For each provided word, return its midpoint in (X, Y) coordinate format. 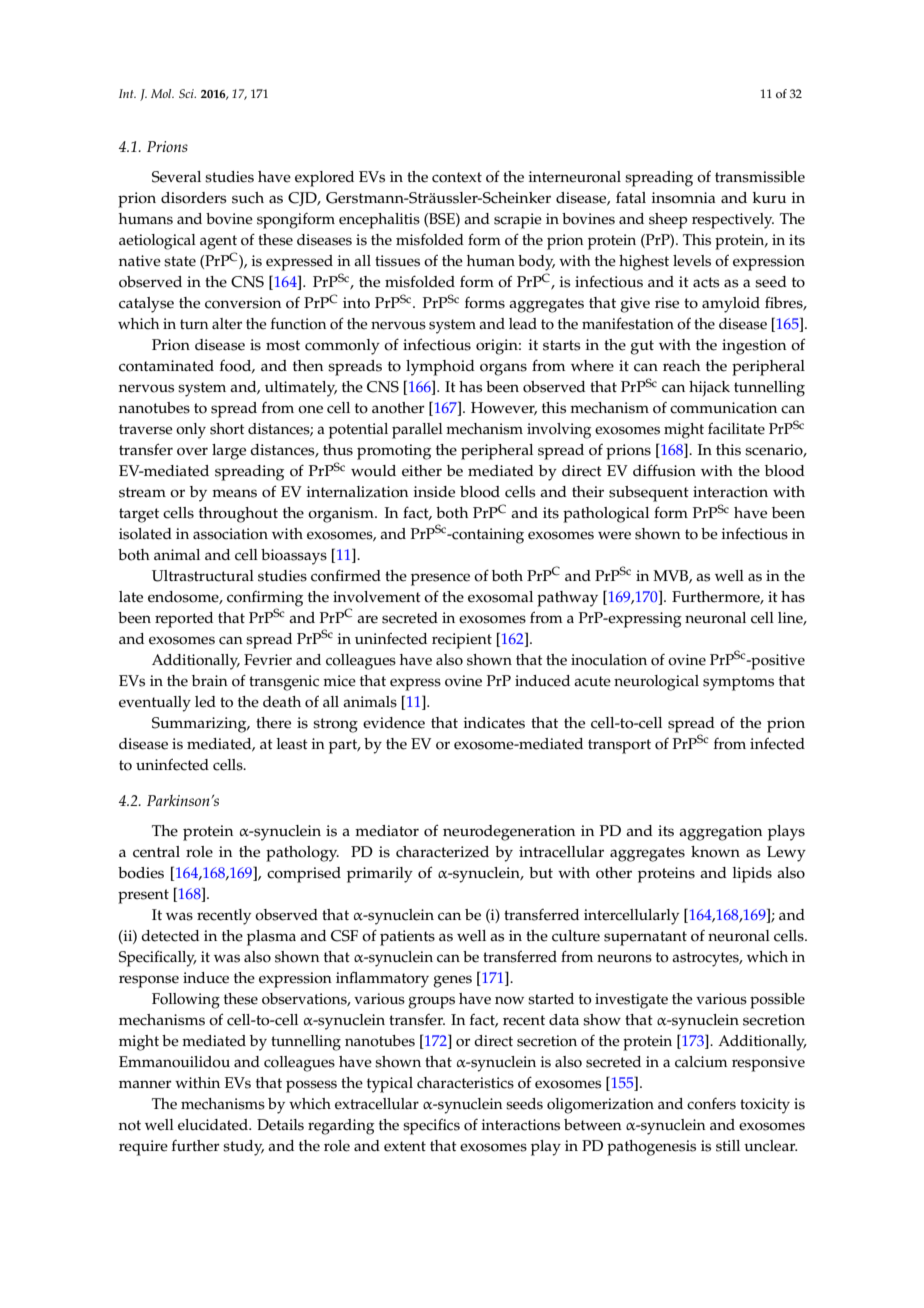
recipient (462, 641)
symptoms (738, 683)
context (457, 177)
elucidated (214, 1125)
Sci (187, 93)
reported (184, 620)
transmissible (760, 177)
